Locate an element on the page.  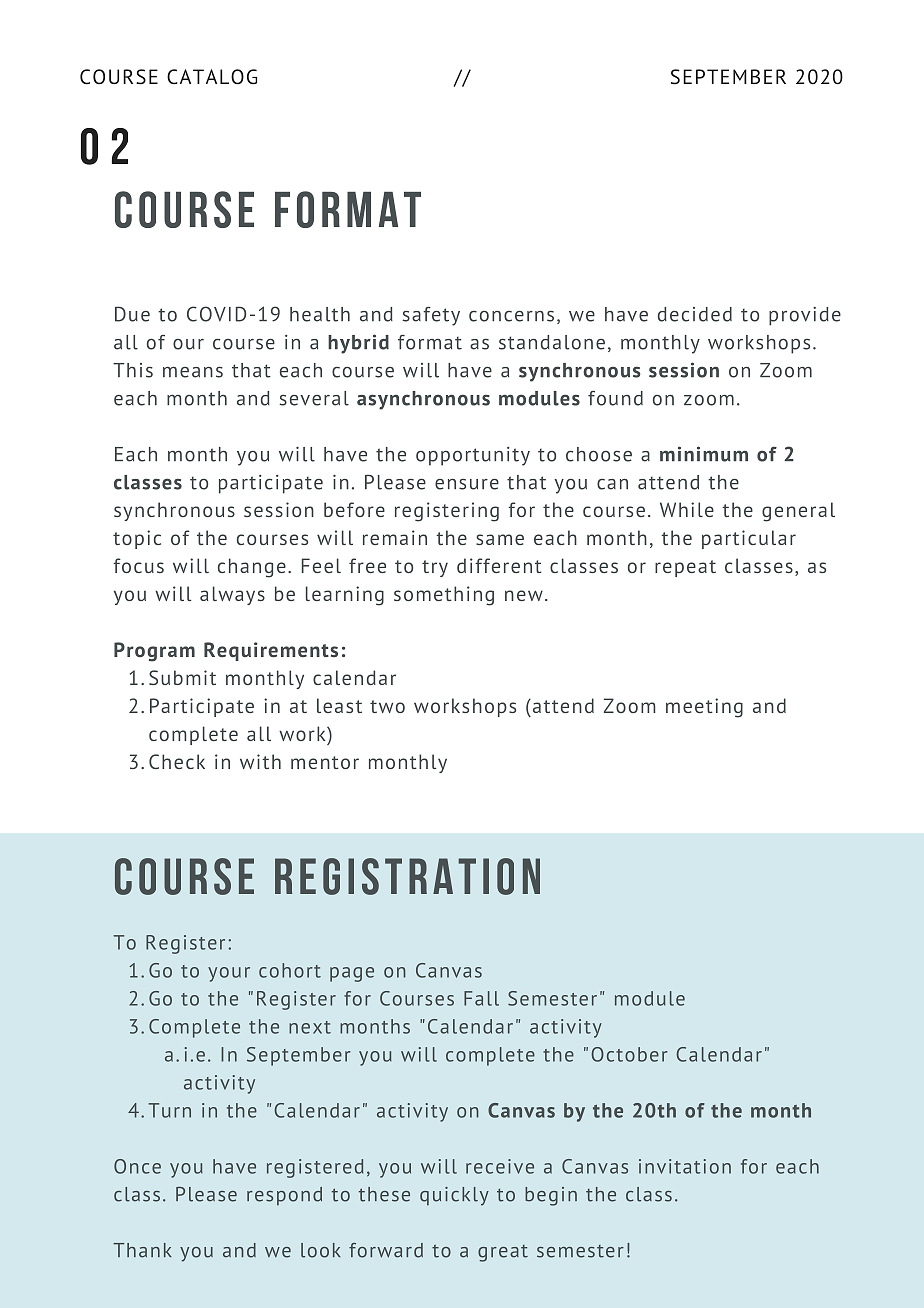
topic is located at coordinates (137, 539).
